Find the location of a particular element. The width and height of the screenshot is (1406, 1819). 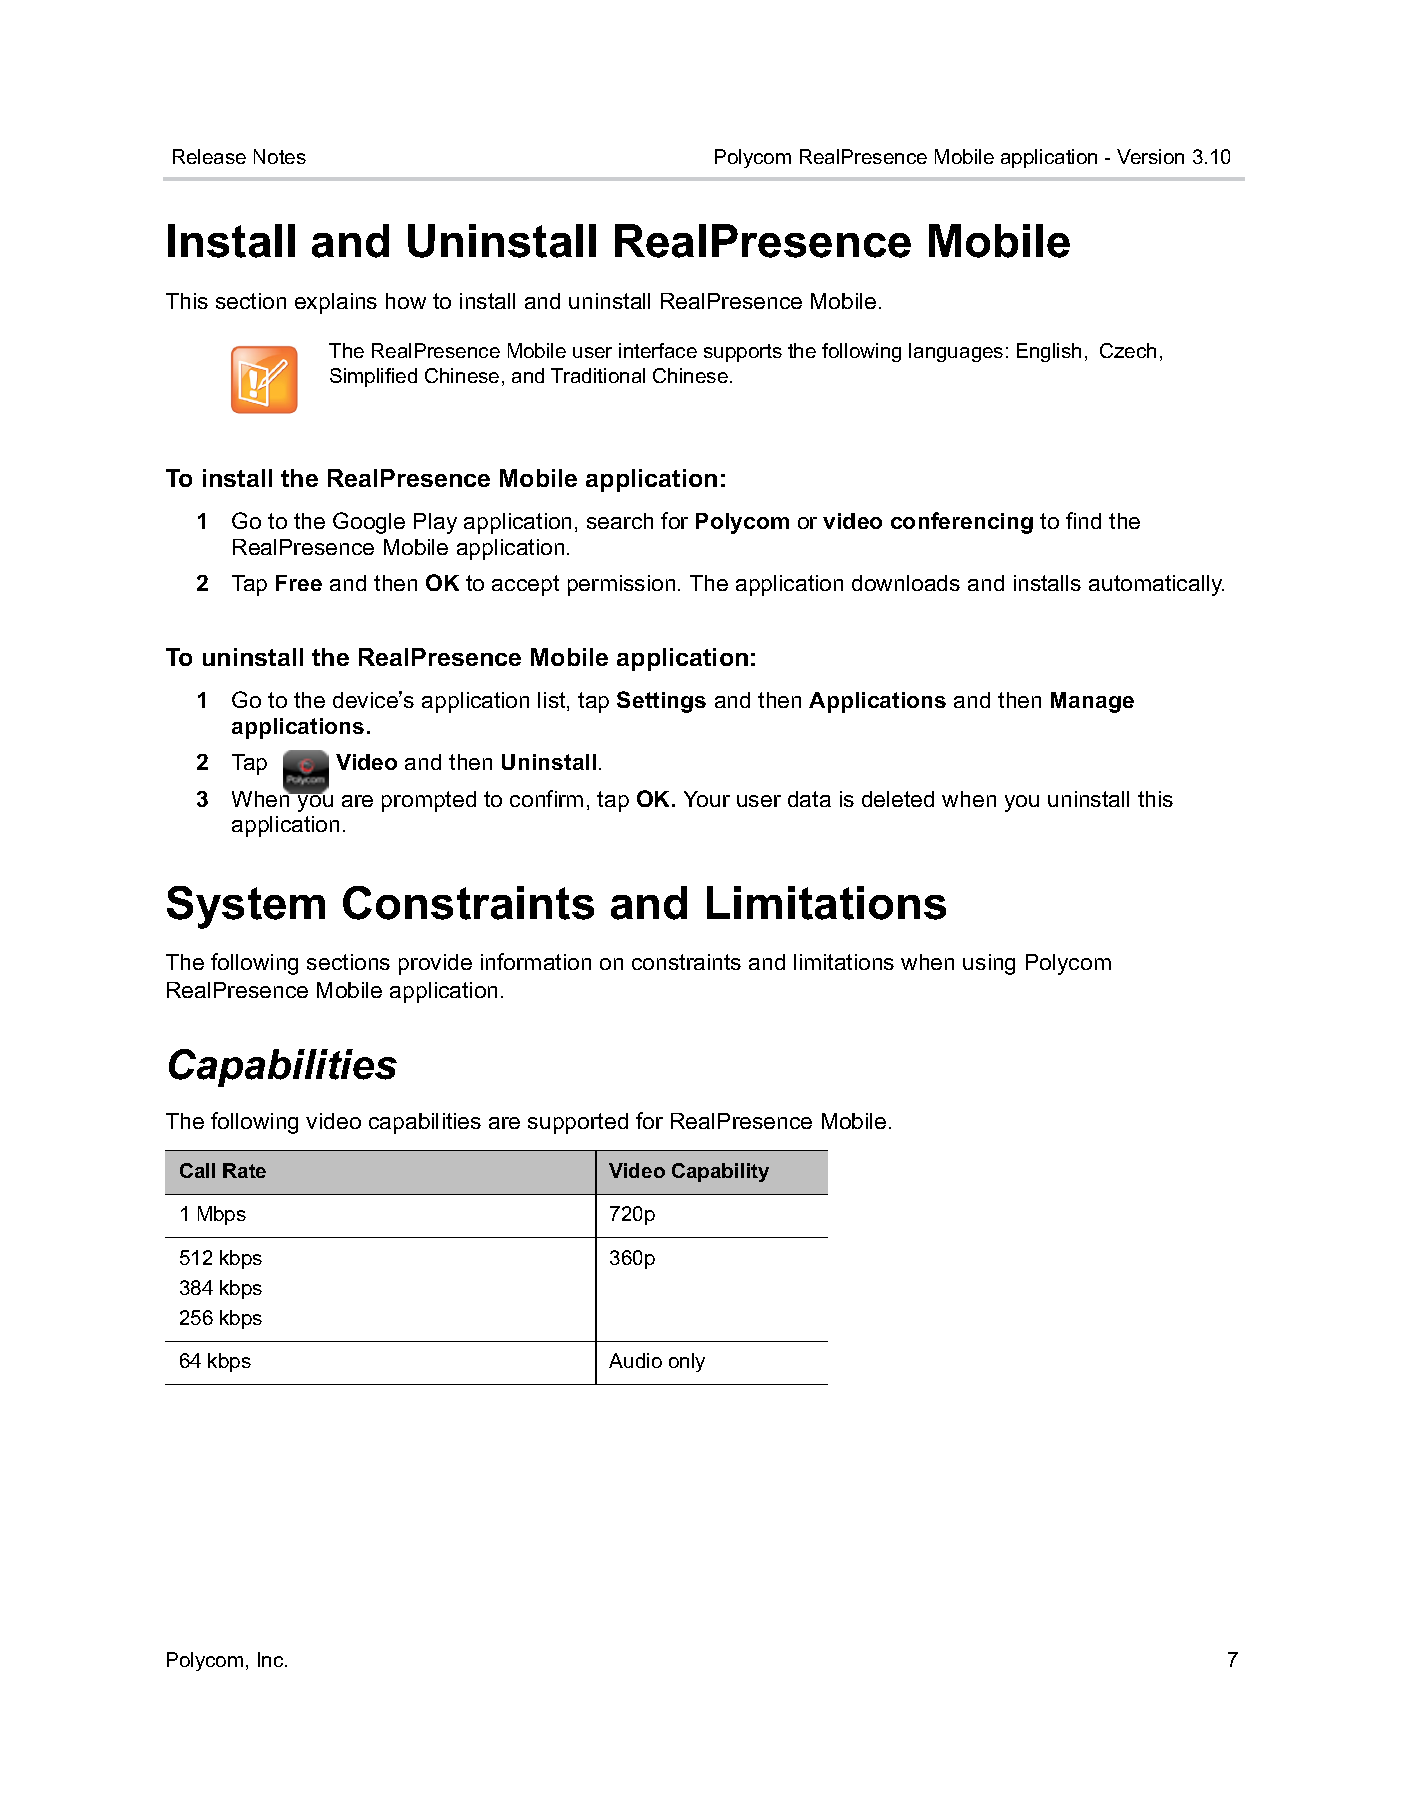

Inc is located at coordinates (272, 1659).
